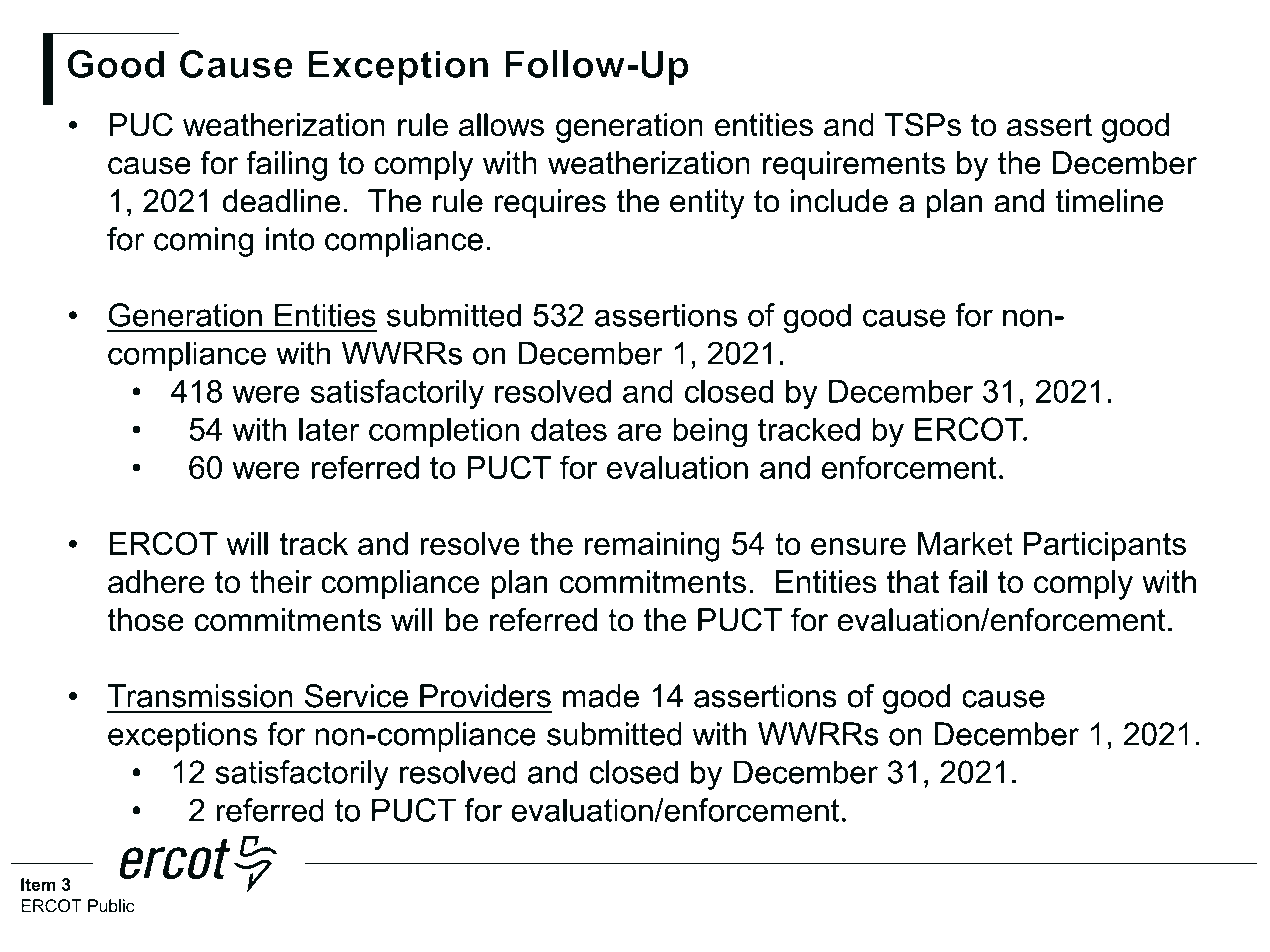  Describe the element at coordinates (501, 125) in the image. I see `allows` at that location.
